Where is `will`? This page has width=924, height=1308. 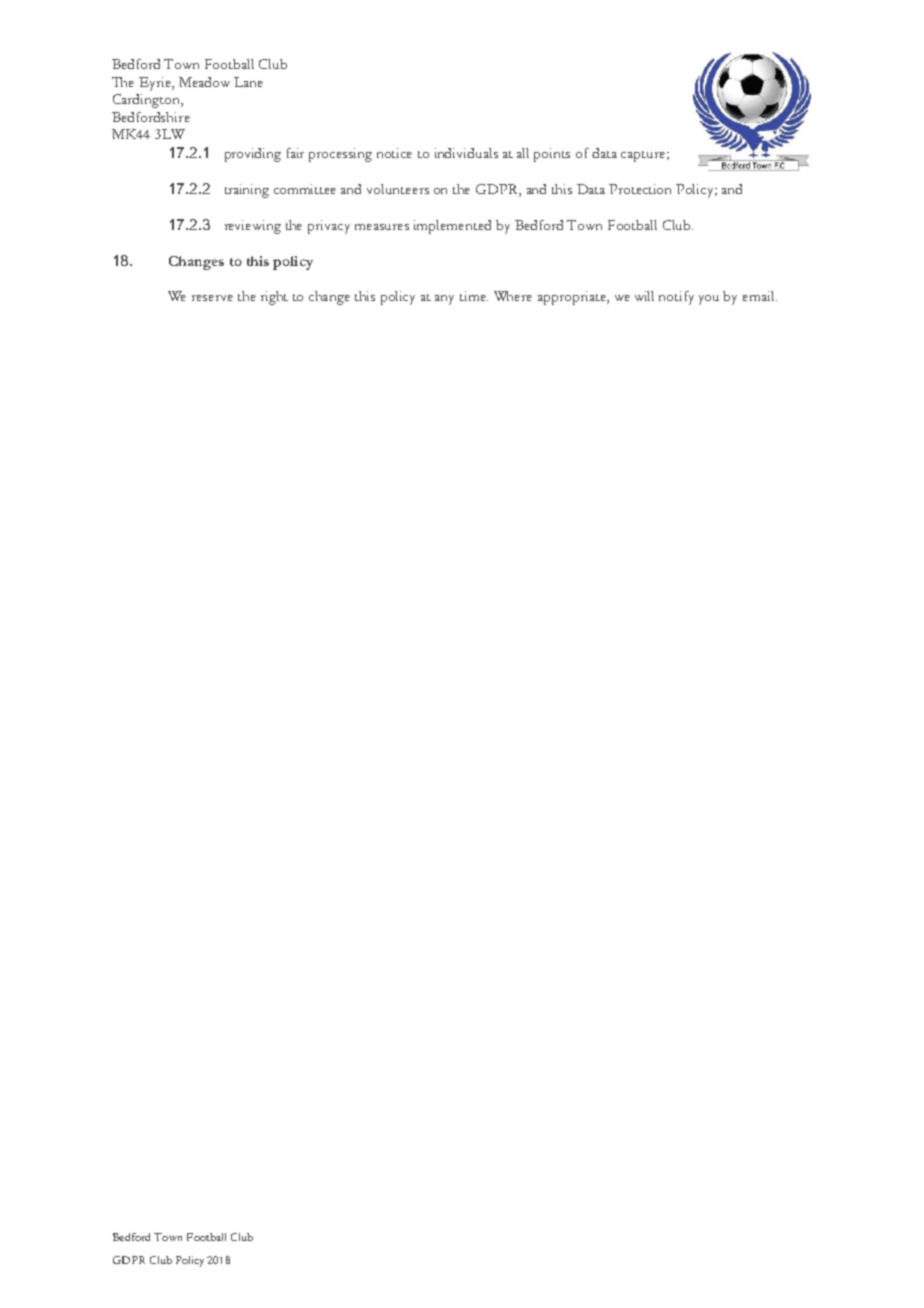
will is located at coordinates (644, 296).
